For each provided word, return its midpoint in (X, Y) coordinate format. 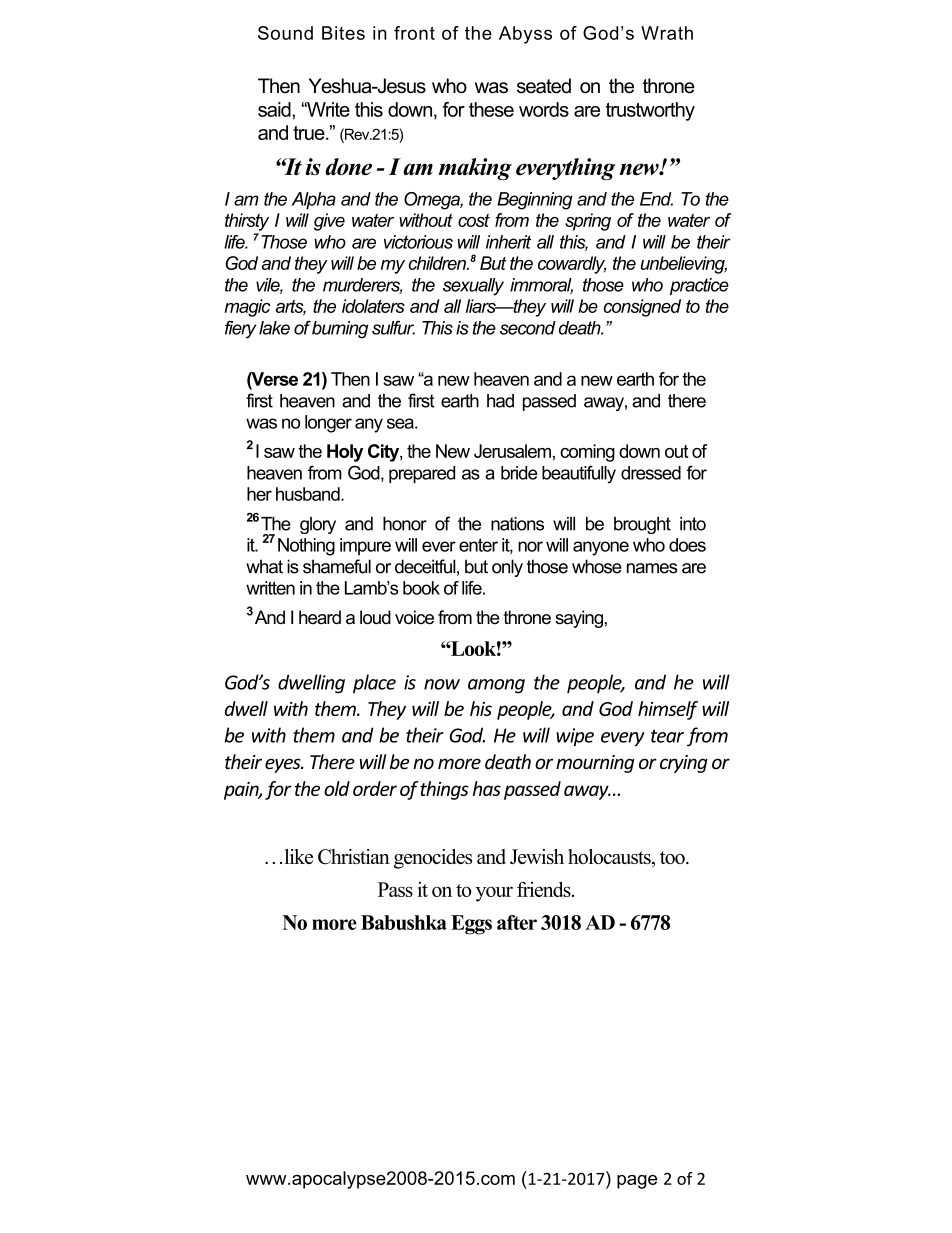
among (496, 686)
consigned (642, 308)
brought (642, 525)
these (491, 109)
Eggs (471, 925)
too (673, 857)
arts (291, 307)
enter (478, 545)
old (337, 788)
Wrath (667, 33)
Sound (285, 33)
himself (668, 710)
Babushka (404, 922)
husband (309, 494)
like (299, 856)
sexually (473, 287)
